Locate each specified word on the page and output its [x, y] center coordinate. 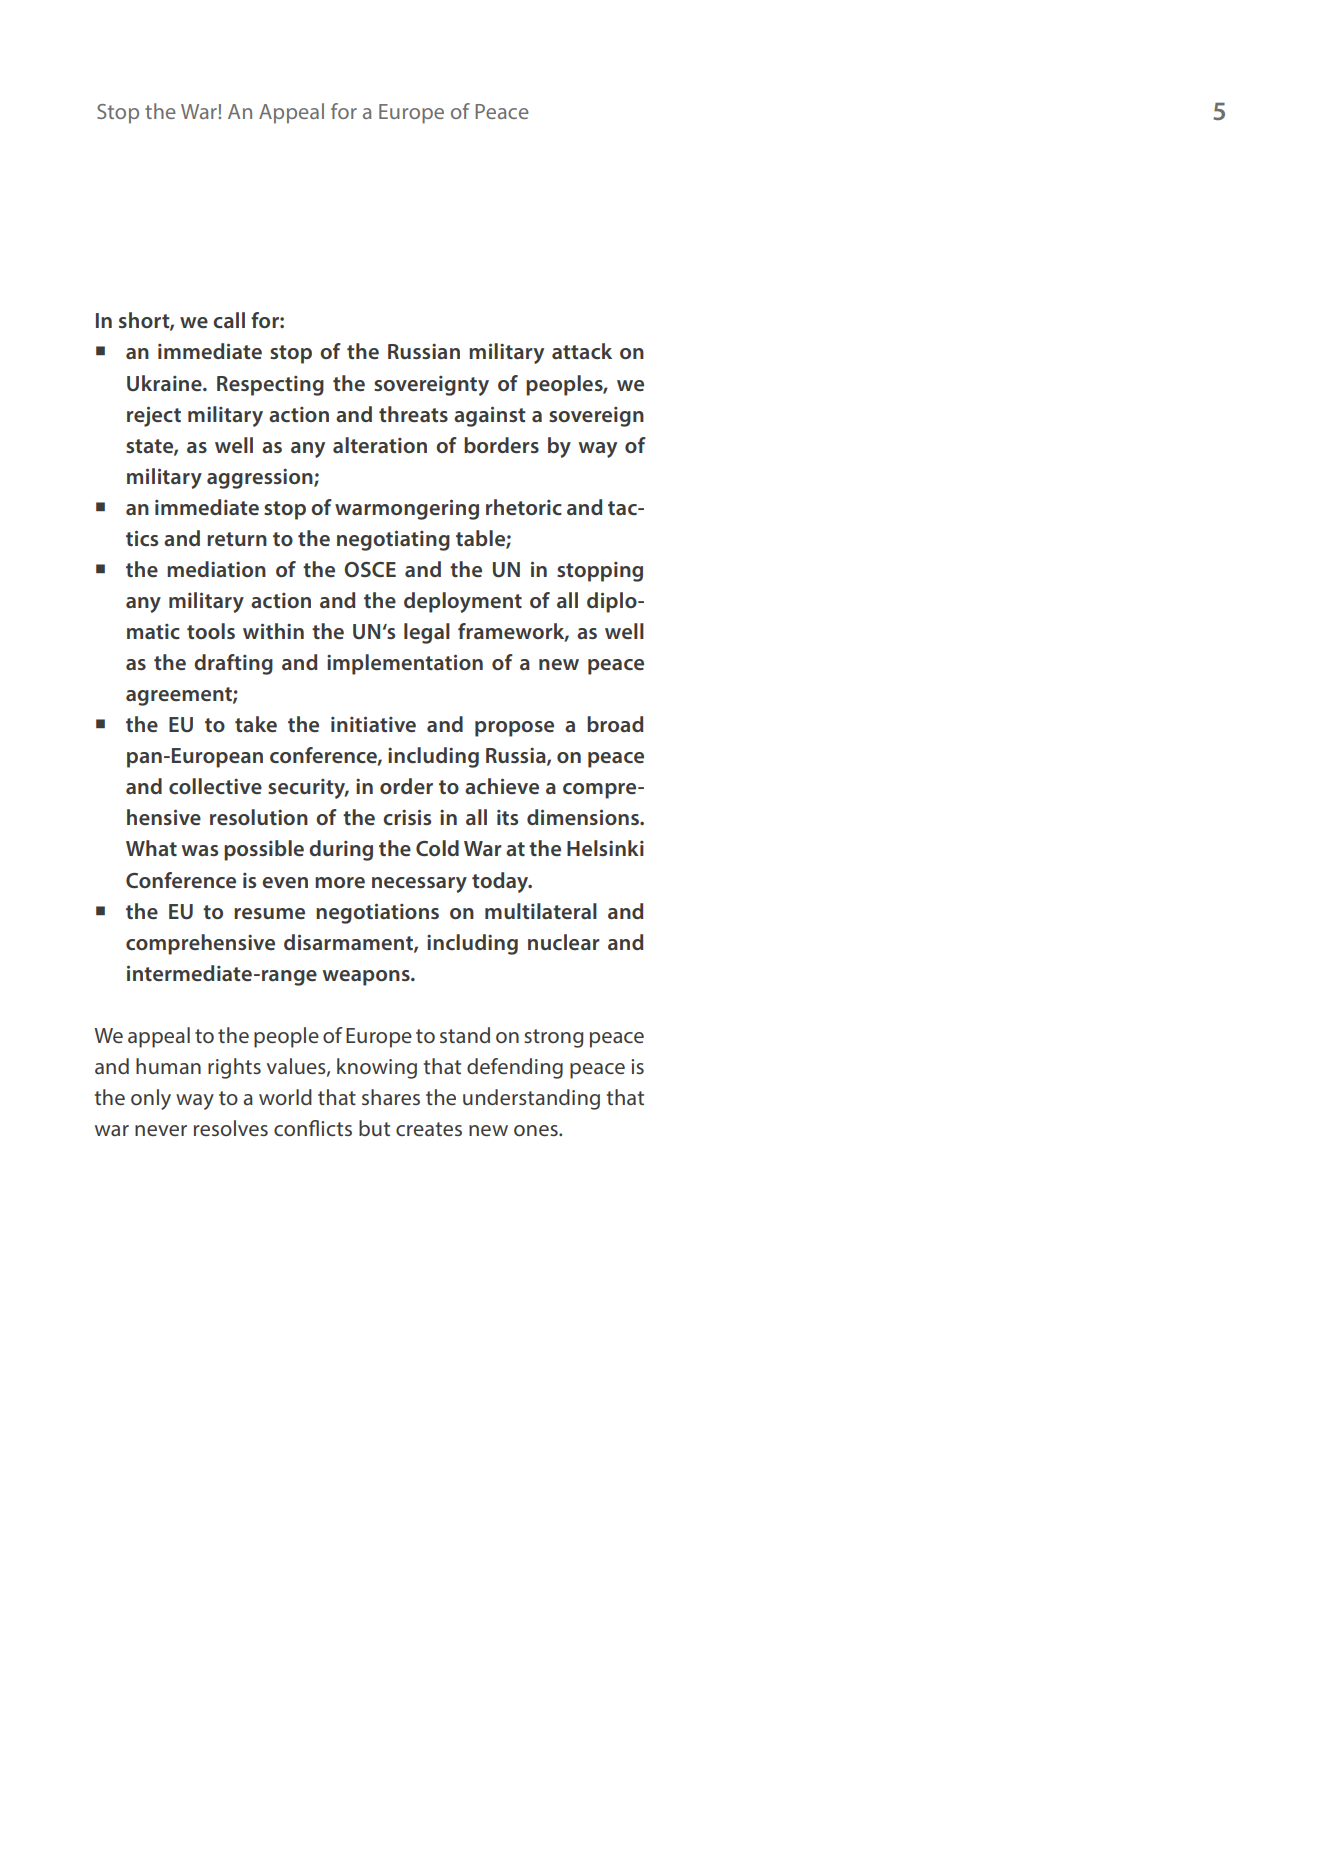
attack [582, 351]
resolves [231, 1128]
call [229, 320]
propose [514, 729]
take [256, 724]
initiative [373, 724]
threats [413, 414]
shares [391, 1097]
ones [537, 1130]
